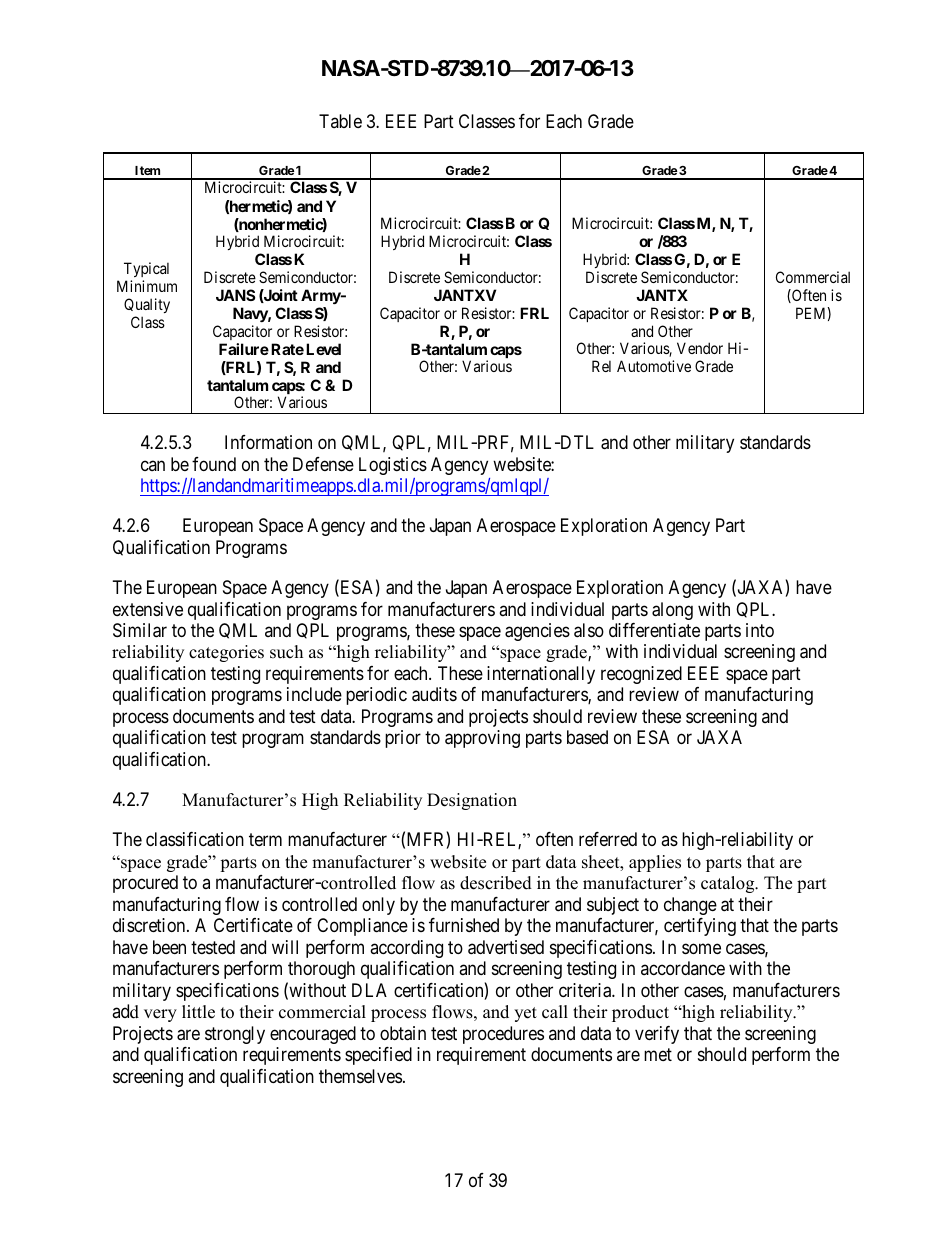 This screenshot has height=1233, width=952. What do you see at coordinates (323, 349) in the screenshot?
I see `Level` at bounding box center [323, 349].
